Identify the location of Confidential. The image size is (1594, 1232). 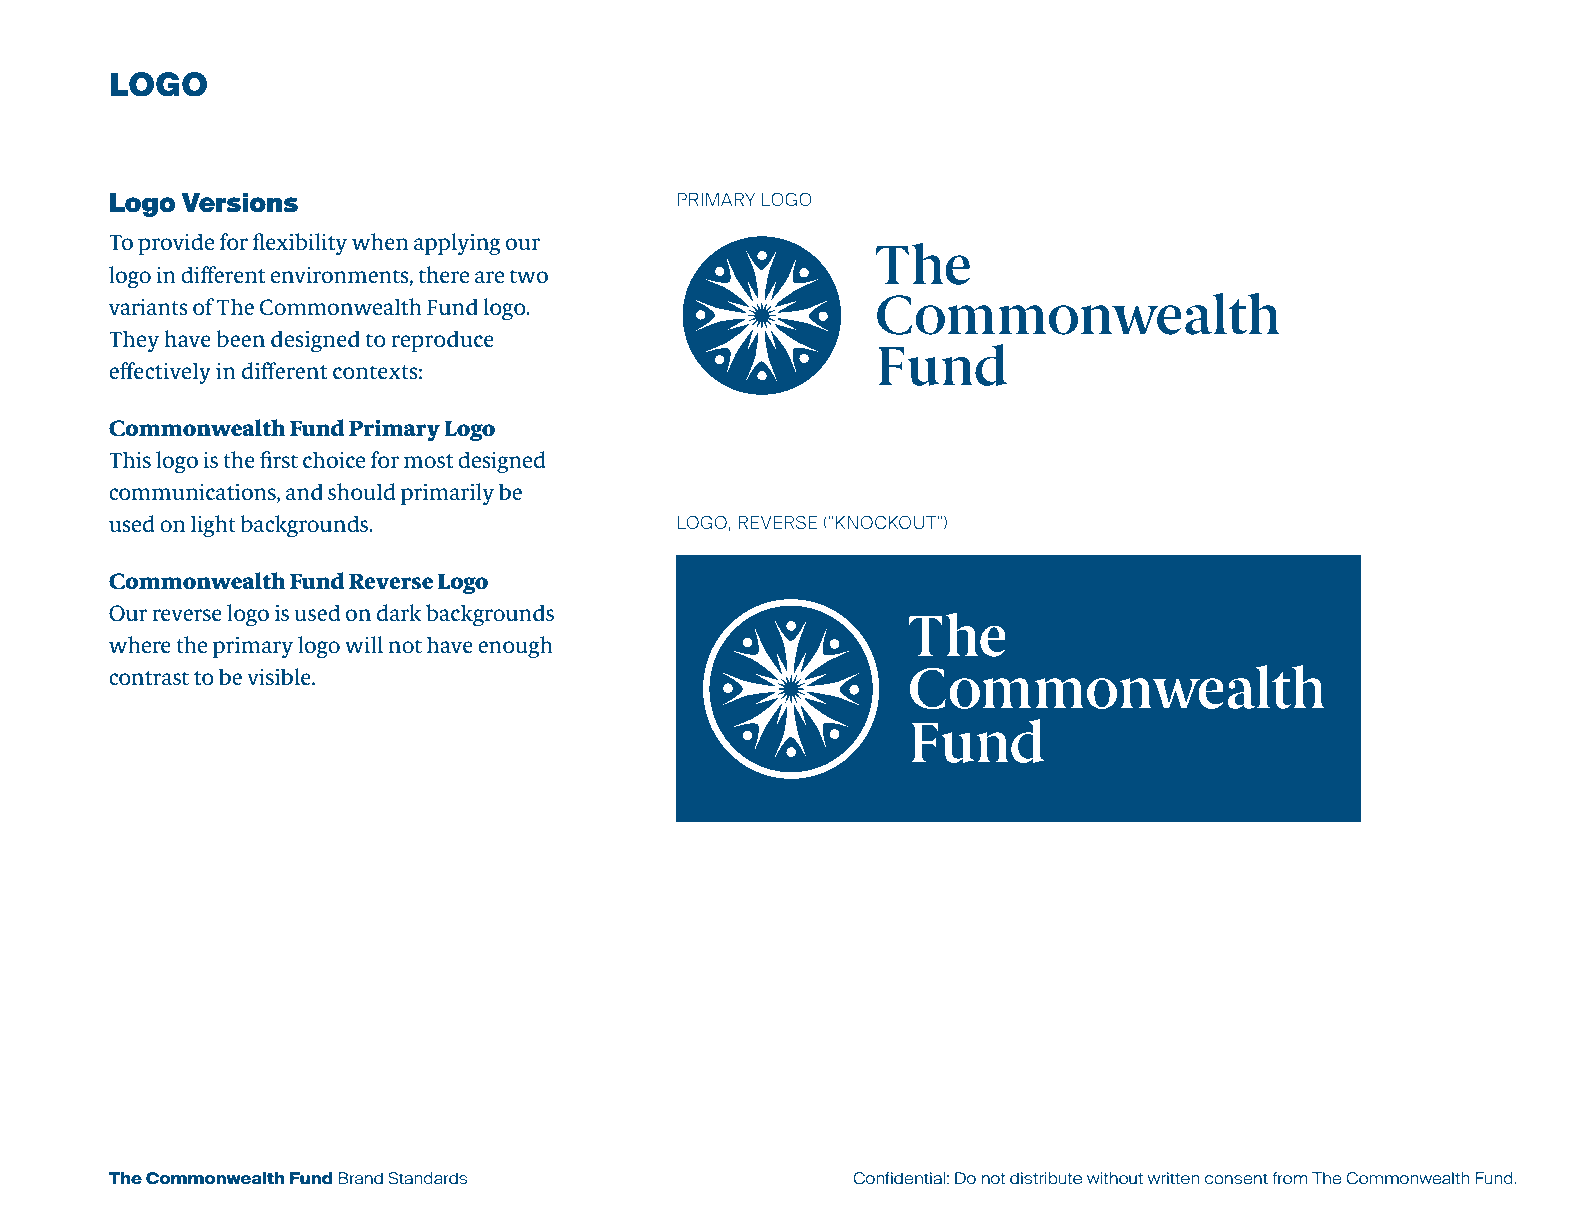
(899, 1178).
